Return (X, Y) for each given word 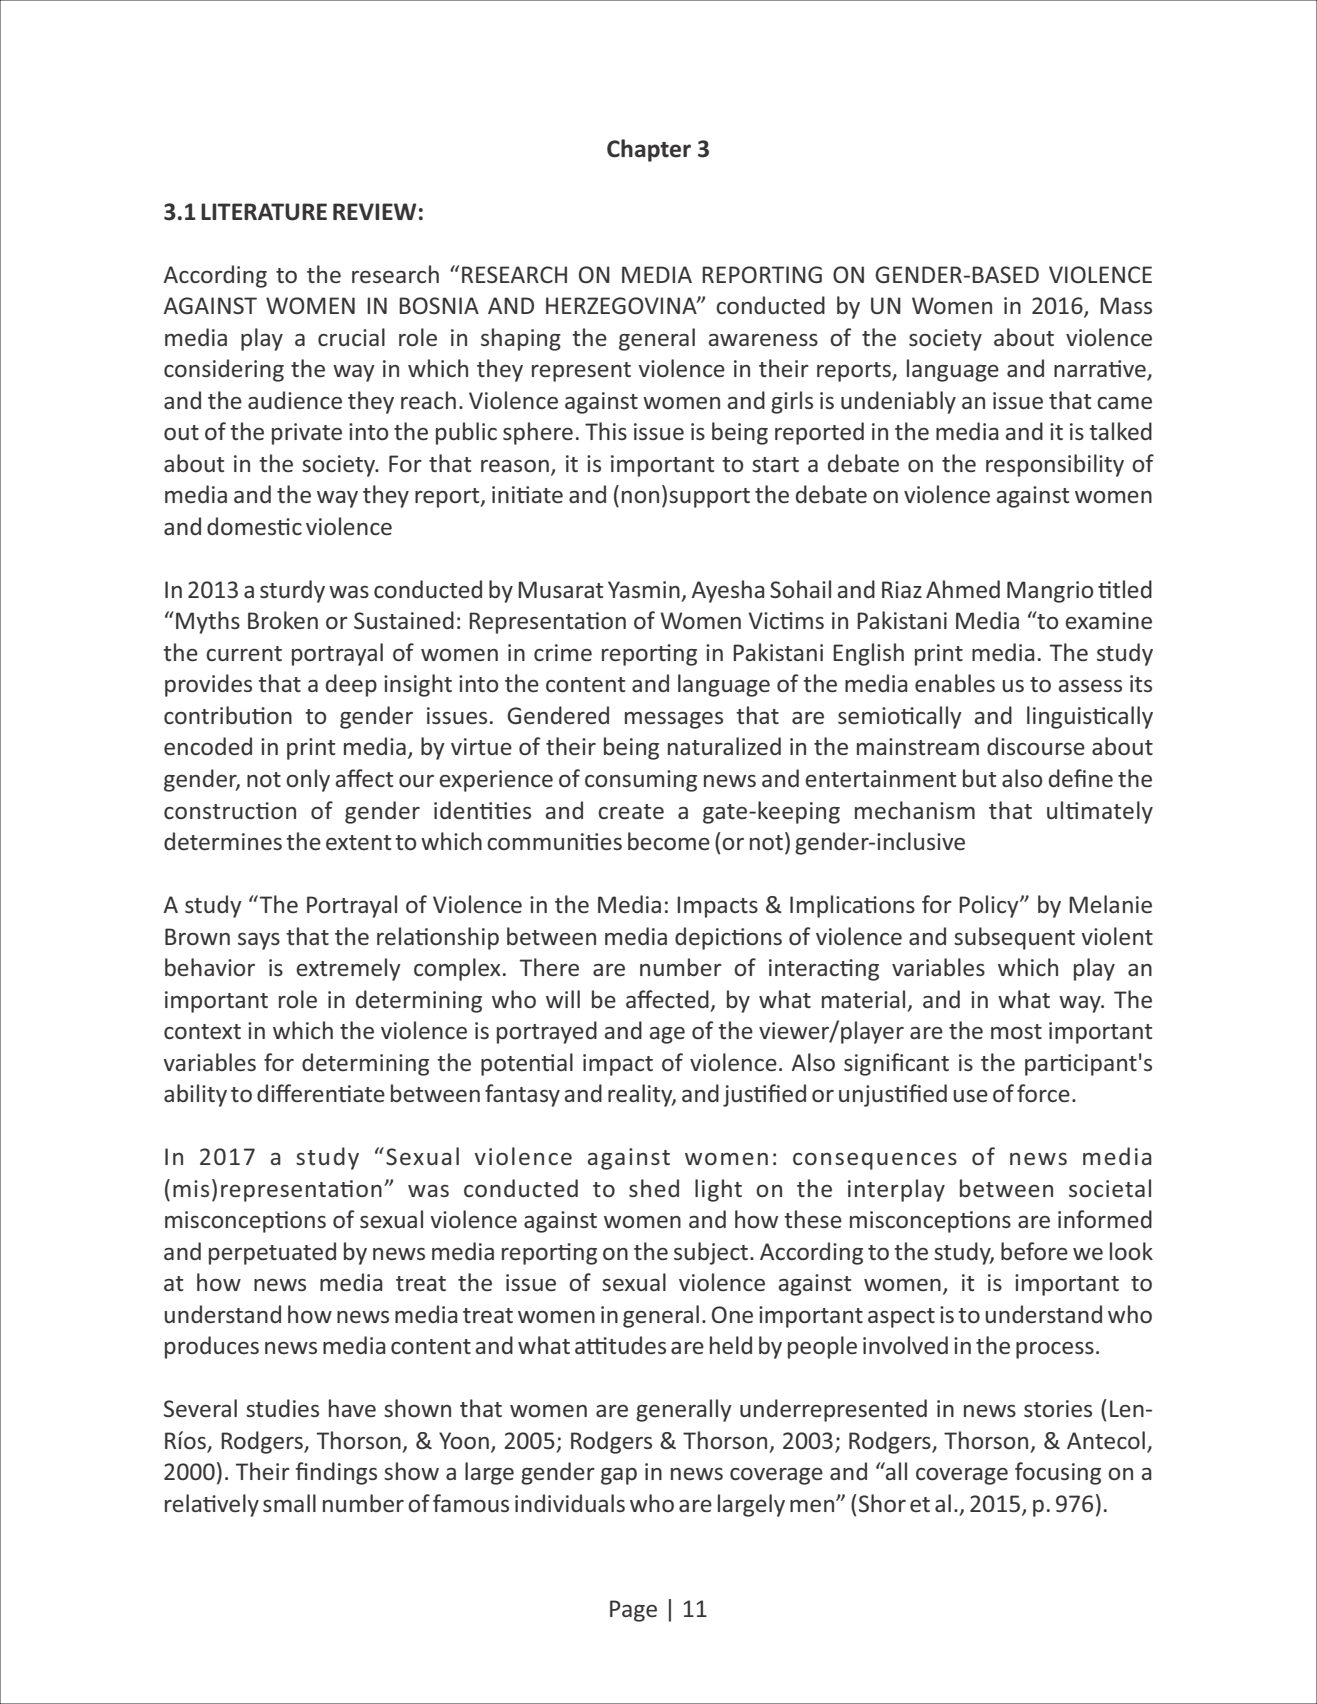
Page (633, 1611)
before (1034, 1251)
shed (654, 1188)
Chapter (649, 150)
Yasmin (644, 589)
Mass (1126, 305)
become (669, 841)
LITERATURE (264, 212)
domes (243, 526)
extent (358, 842)
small (289, 1503)
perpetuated (272, 1253)
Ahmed (963, 589)
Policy (990, 906)
